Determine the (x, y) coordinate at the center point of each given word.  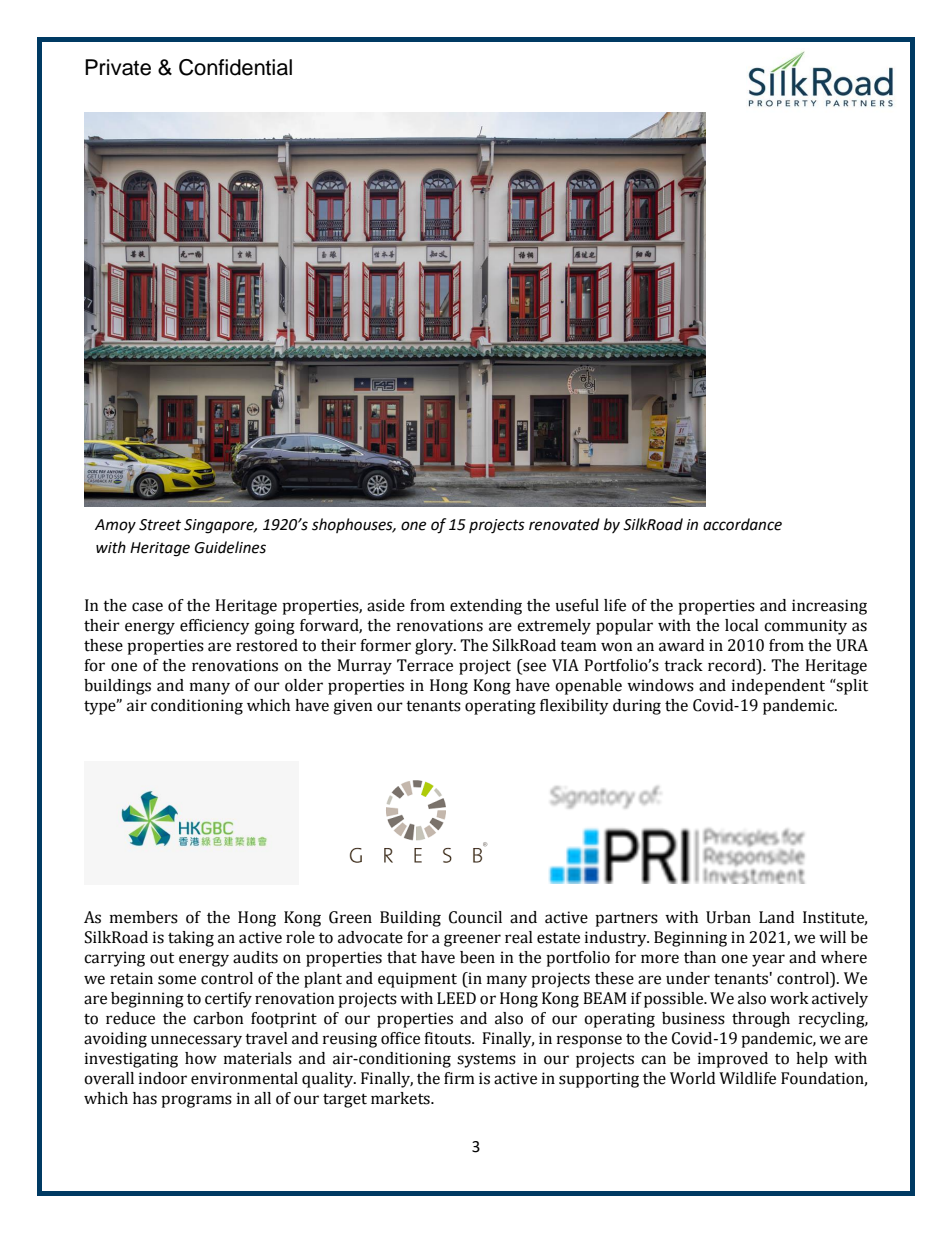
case (147, 607)
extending (486, 607)
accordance (742, 524)
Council (475, 917)
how (201, 1058)
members (144, 917)
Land (776, 917)
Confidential (235, 67)
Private (118, 67)
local (742, 625)
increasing (829, 607)
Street (160, 525)
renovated (564, 524)
